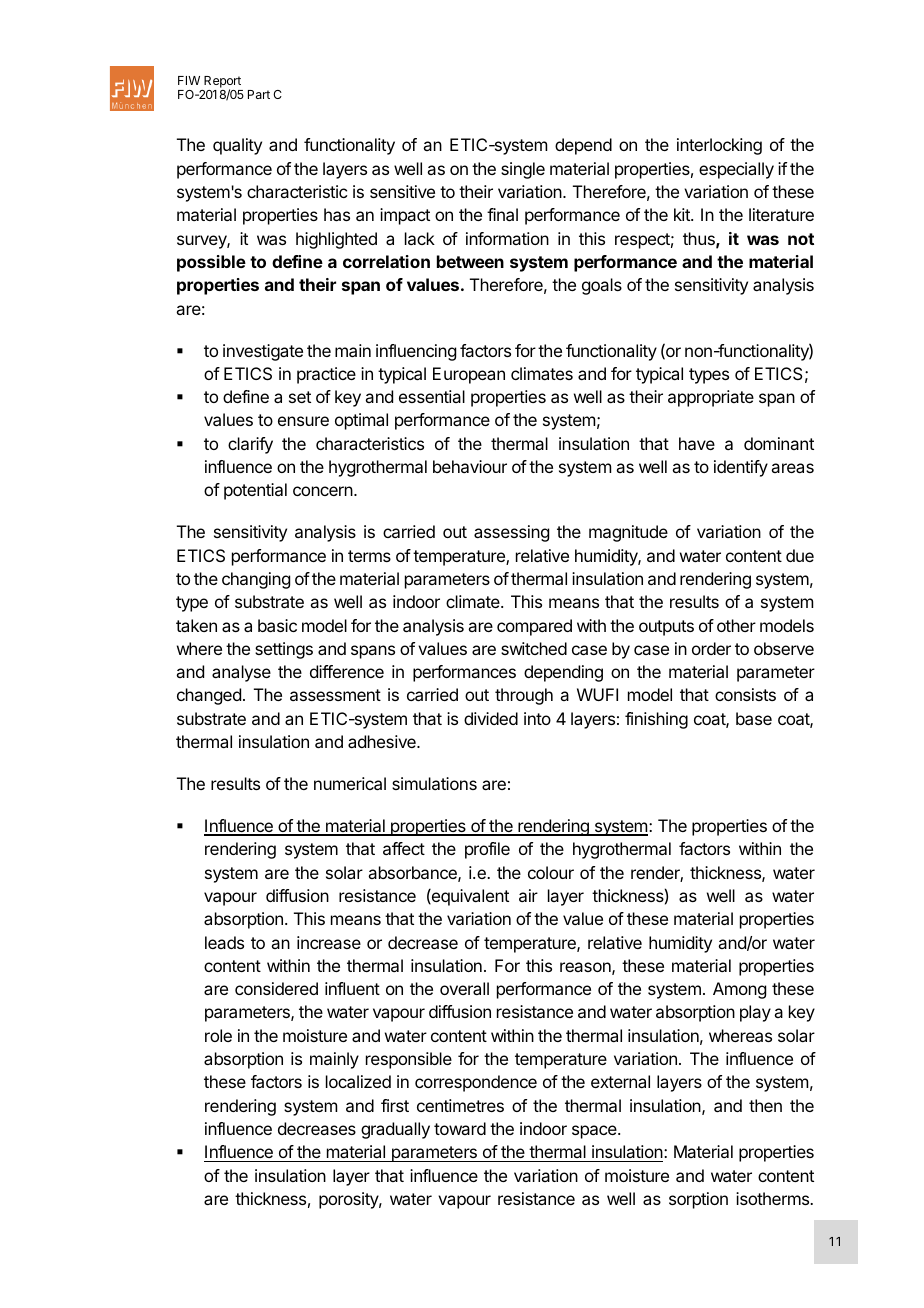 The image size is (924, 1308). What do you see at coordinates (218, 1035) in the screenshot?
I see `role` at bounding box center [218, 1035].
